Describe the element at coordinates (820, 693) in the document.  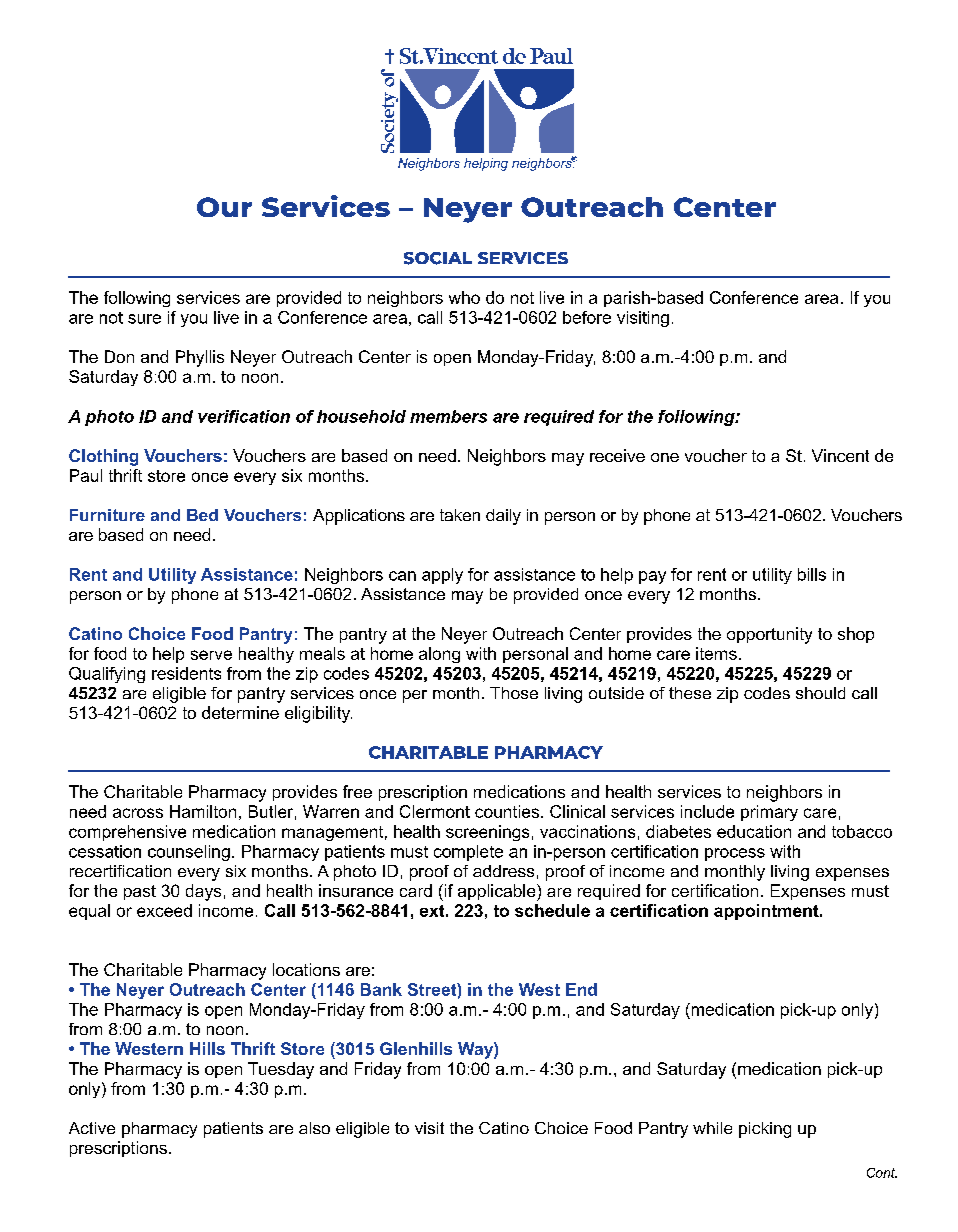
I see `should` at that location.
